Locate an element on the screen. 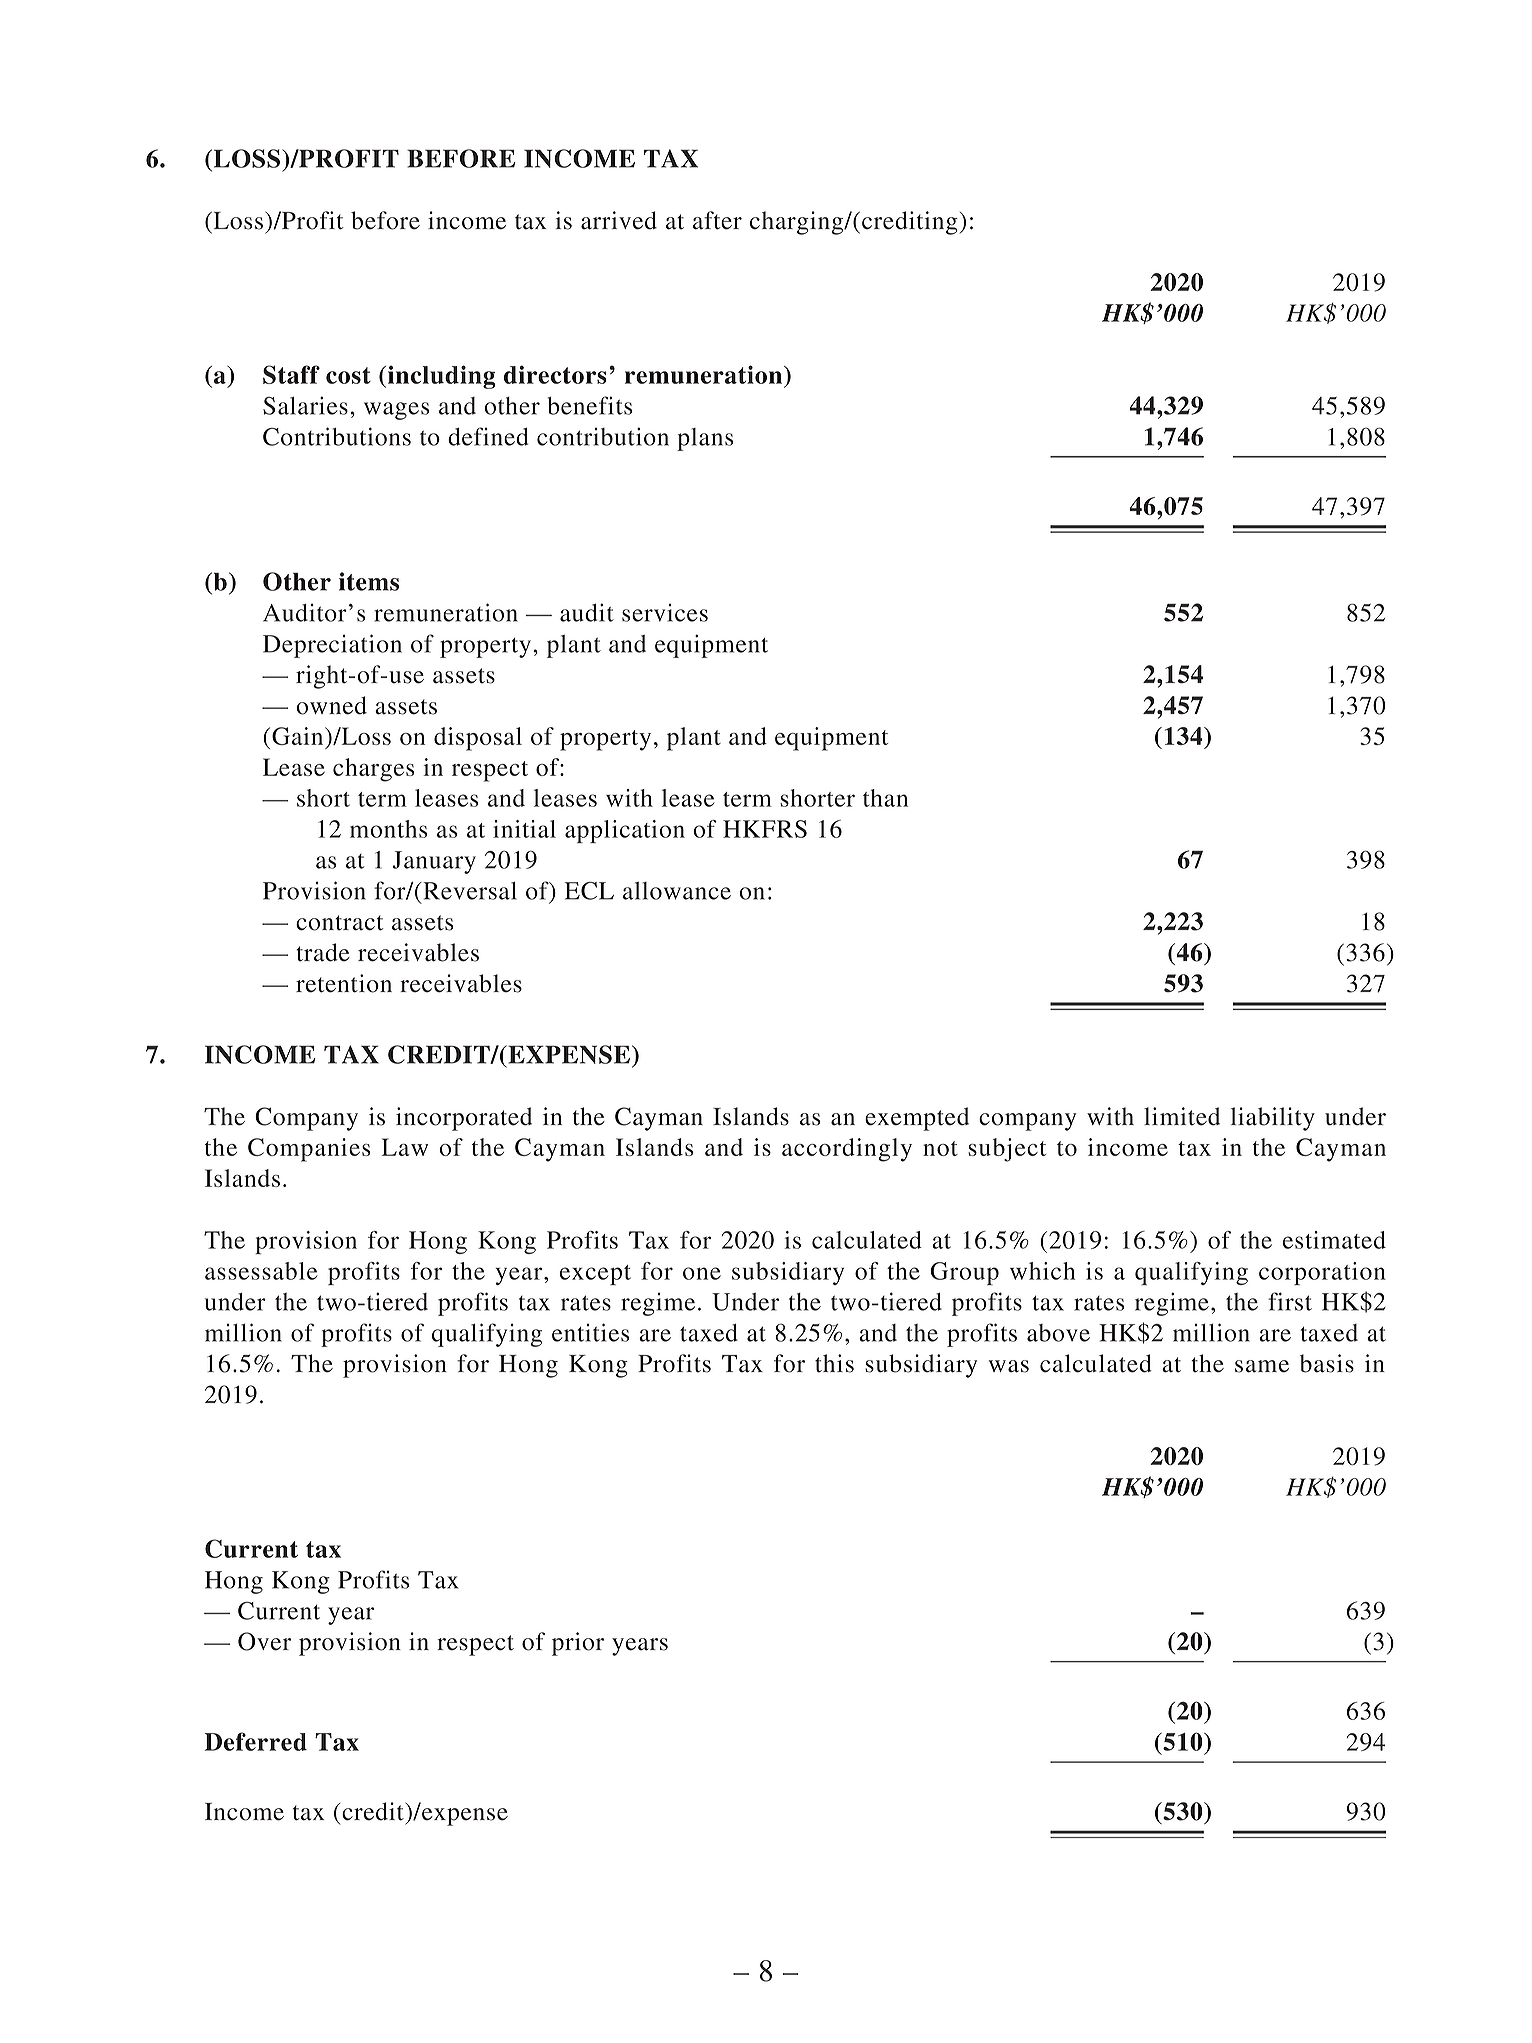 Image resolution: width=1532 pixels, height=2043 pixels. prior is located at coordinates (578, 1644).
